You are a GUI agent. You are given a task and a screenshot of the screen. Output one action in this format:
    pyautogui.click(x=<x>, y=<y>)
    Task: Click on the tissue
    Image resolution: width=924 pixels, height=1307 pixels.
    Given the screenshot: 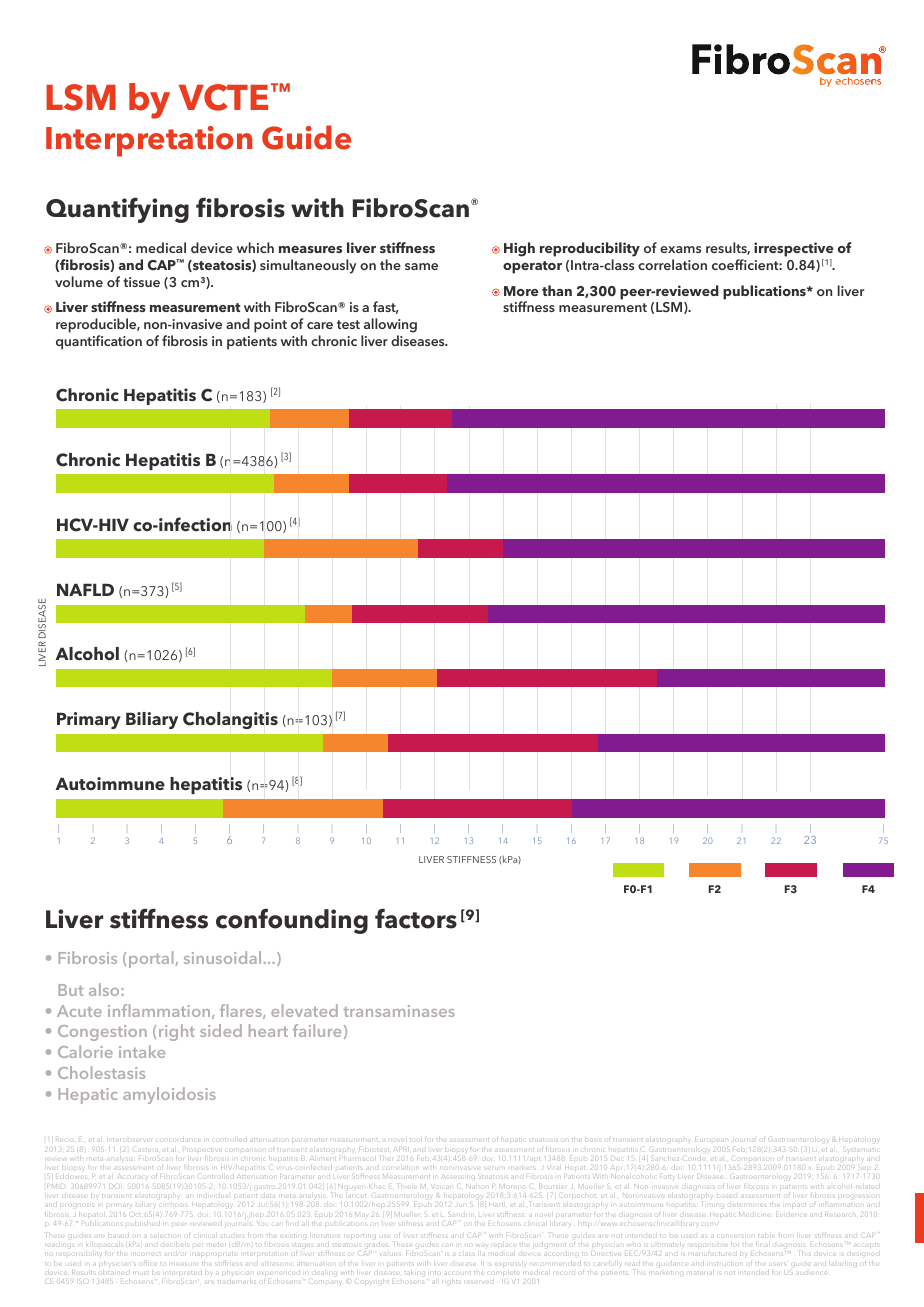 What is the action you would take?
    pyautogui.click(x=141, y=282)
